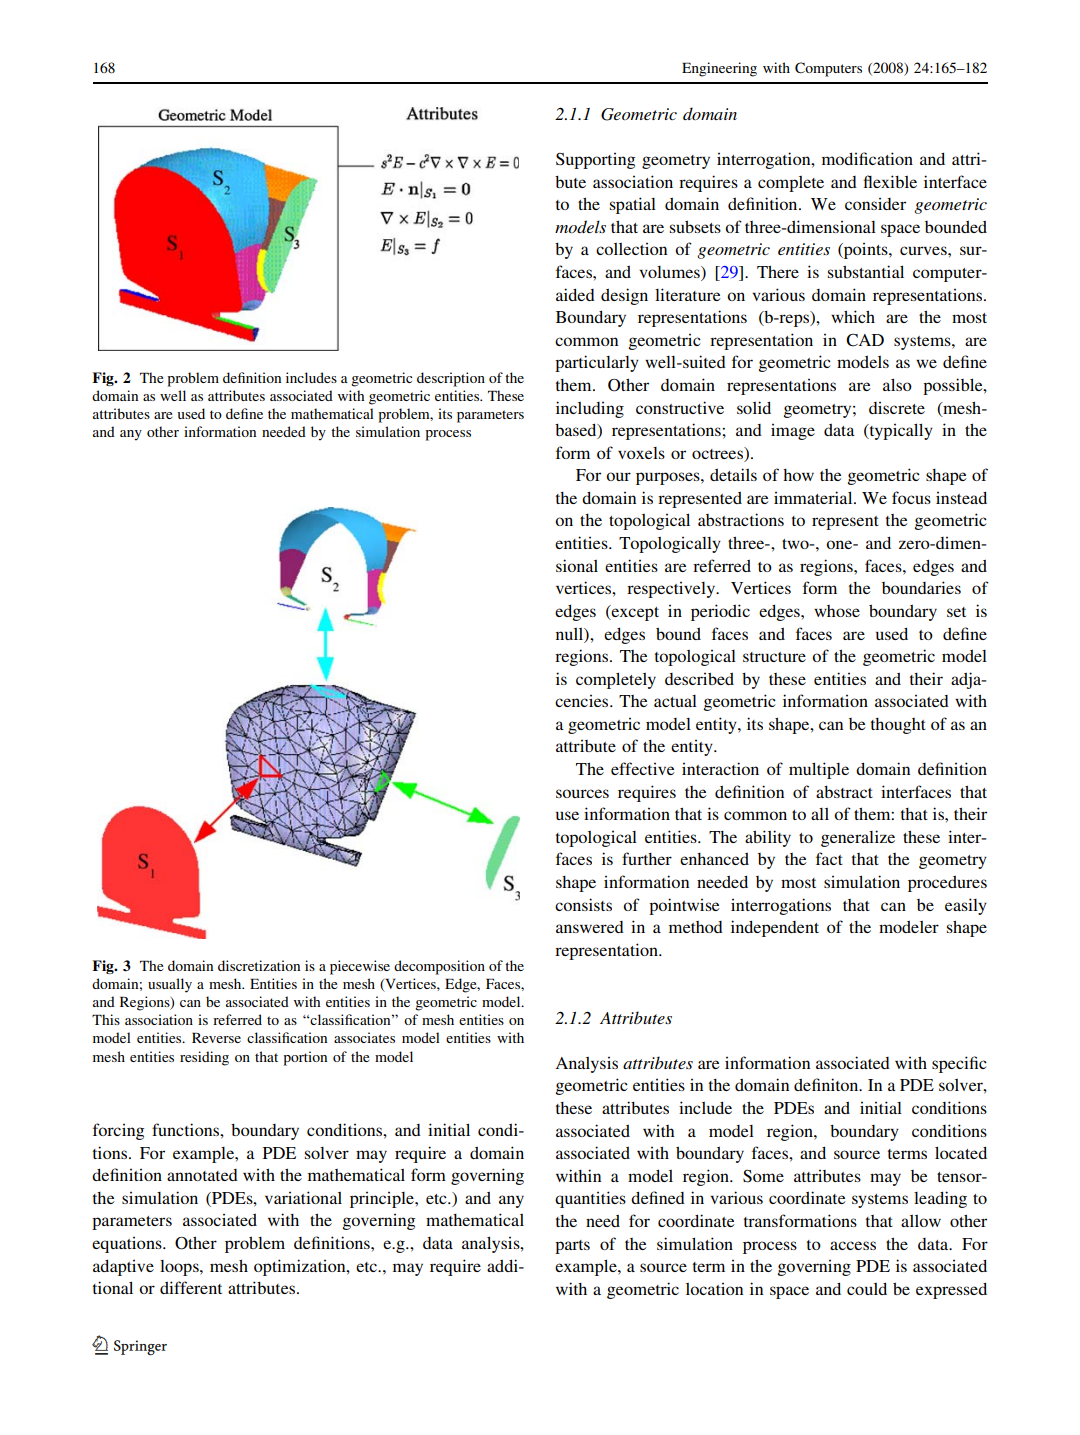 The height and width of the document is (1435, 1080). What do you see at coordinates (633, 205) in the document?
I see `spatial` at bounding box center [633, 205].
